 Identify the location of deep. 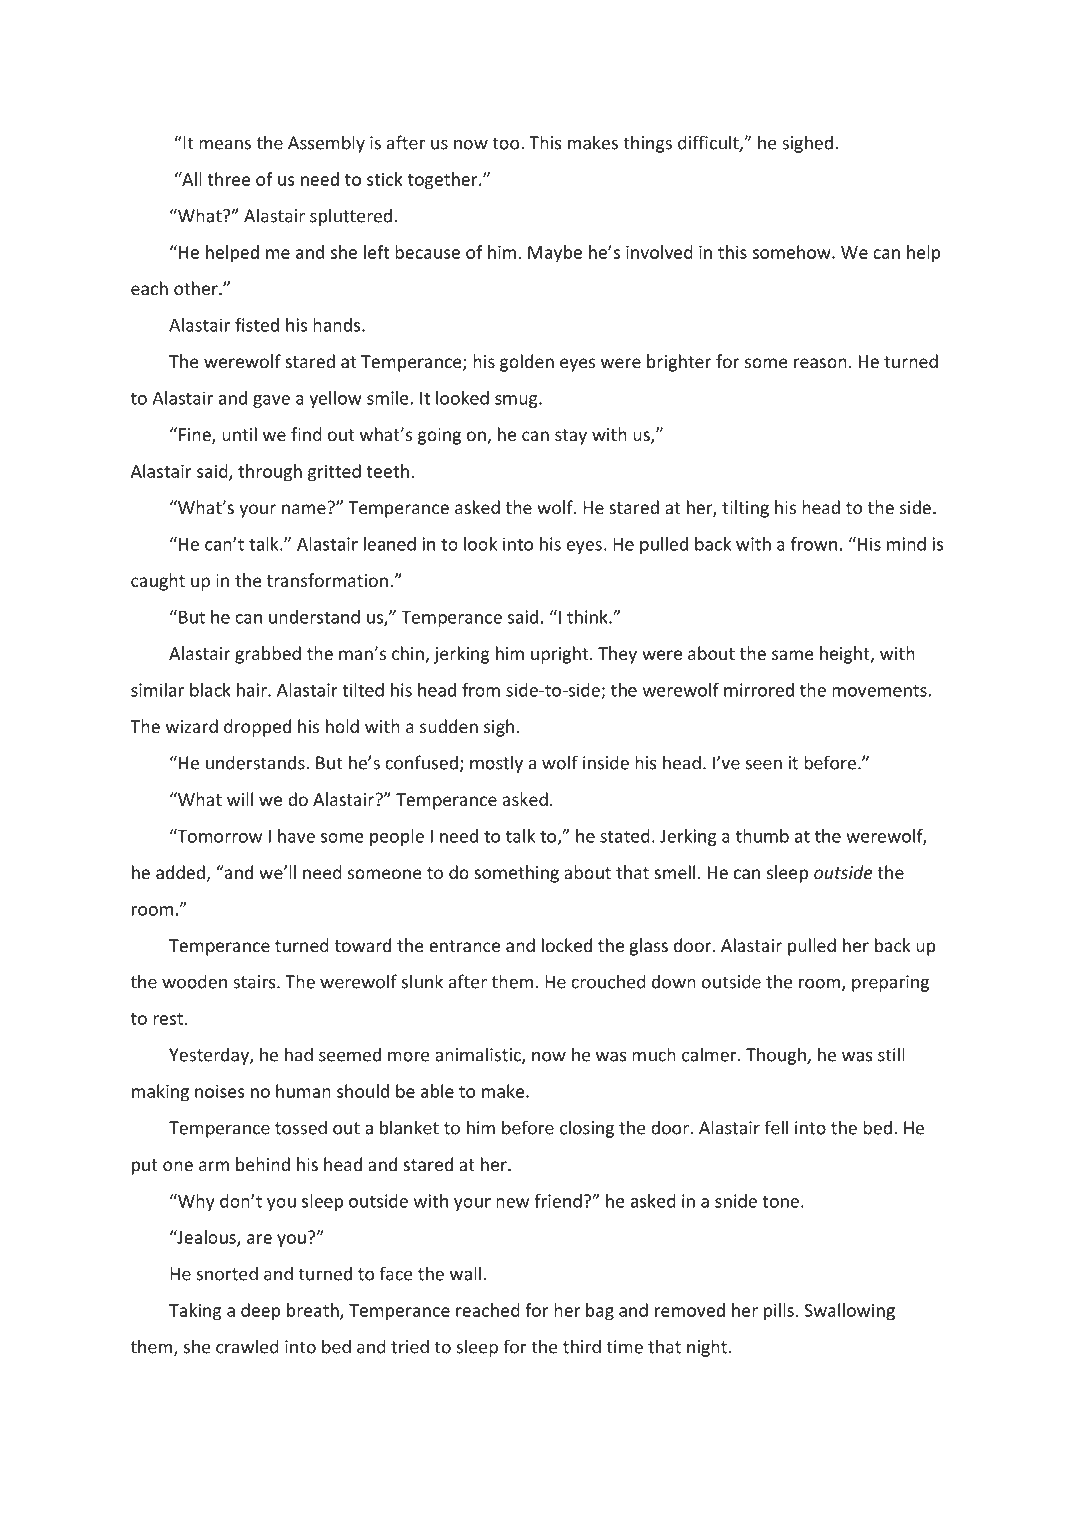
(261, 1312).
